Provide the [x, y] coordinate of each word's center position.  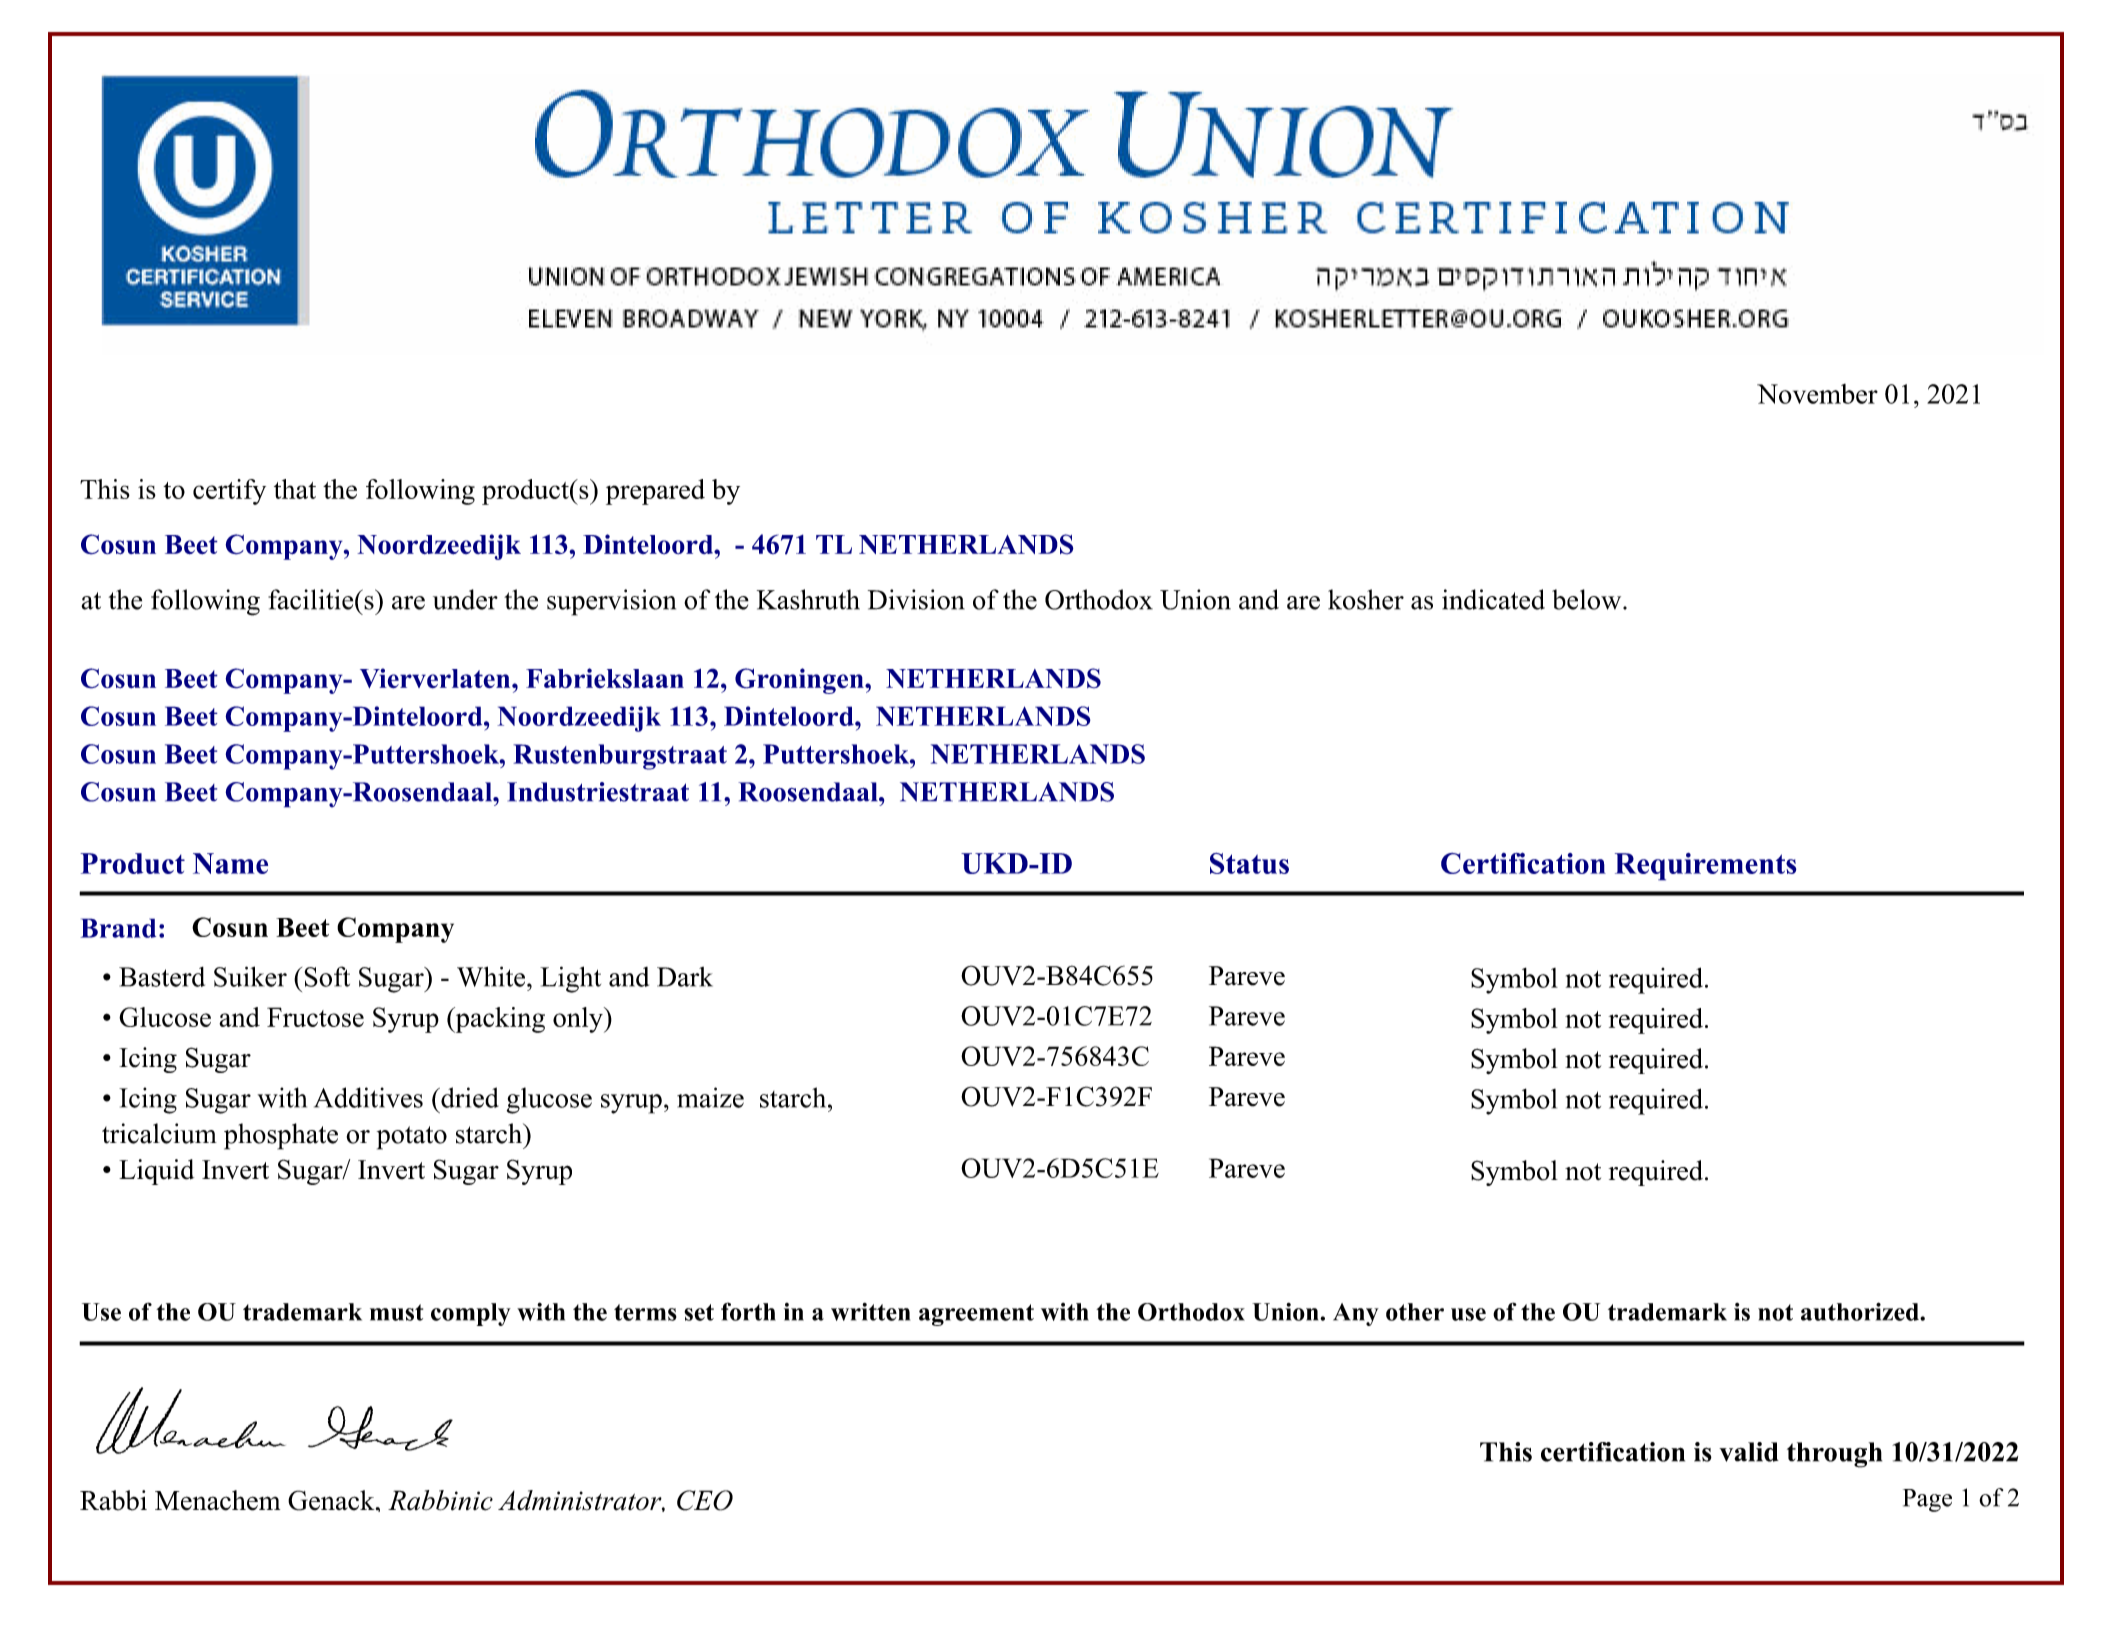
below [1588, 599]
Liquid [156, 1172]
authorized [1861, 1311]
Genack [332, 1500]
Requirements [1706, 867]
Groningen [800, 681]
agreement [976, 1315]
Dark [685, 977]
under [465, 599]
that [295, 489]
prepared [655, 492]
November [1817, 394]
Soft [327, 976]
